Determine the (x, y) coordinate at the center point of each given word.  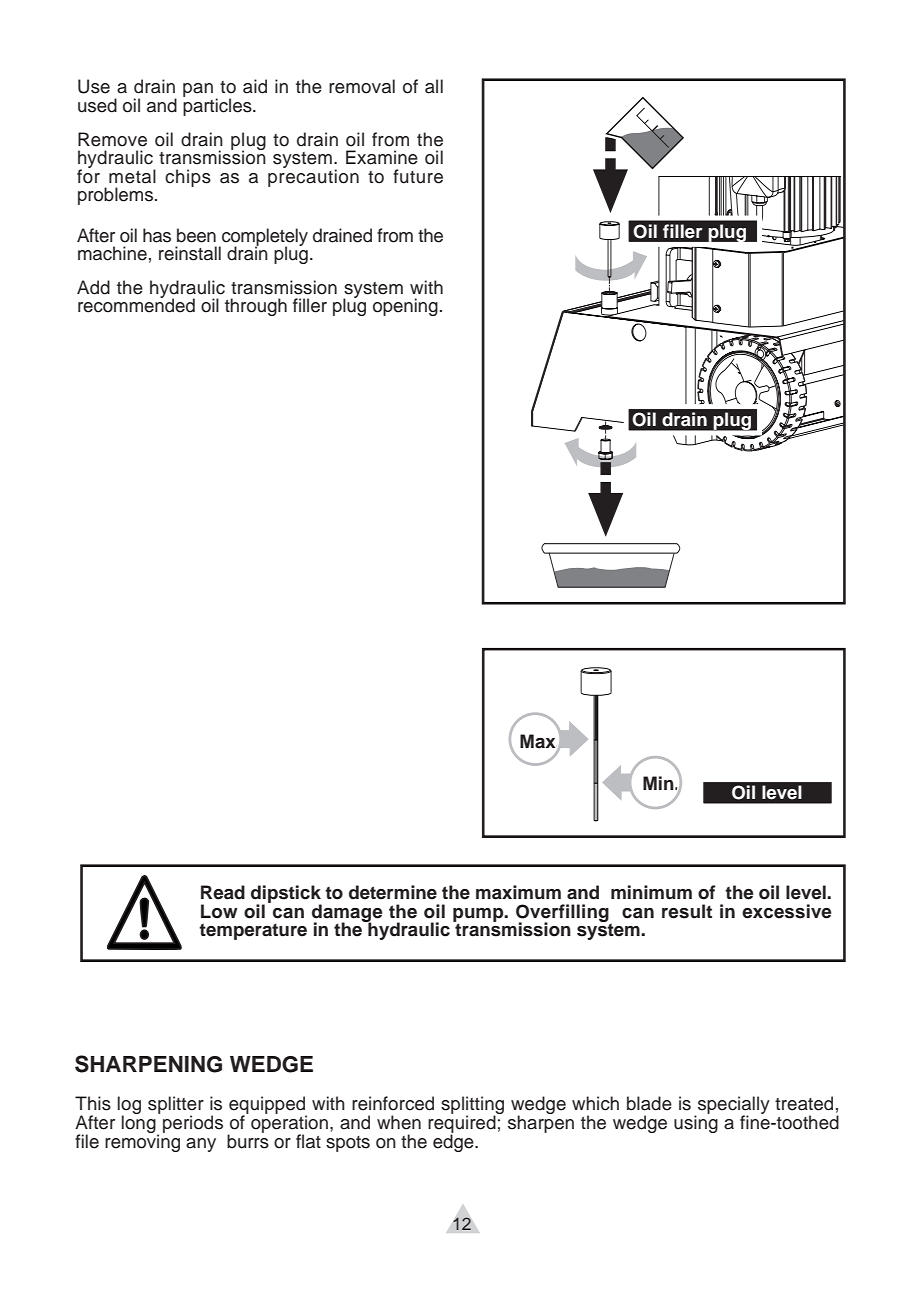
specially (733, 1106)
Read (223, 892)
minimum (651, 892)
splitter (176, 1106)
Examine (382, 157)
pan (198, 90)
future (418, 176)
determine (393, 892)
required (463, 1124)
